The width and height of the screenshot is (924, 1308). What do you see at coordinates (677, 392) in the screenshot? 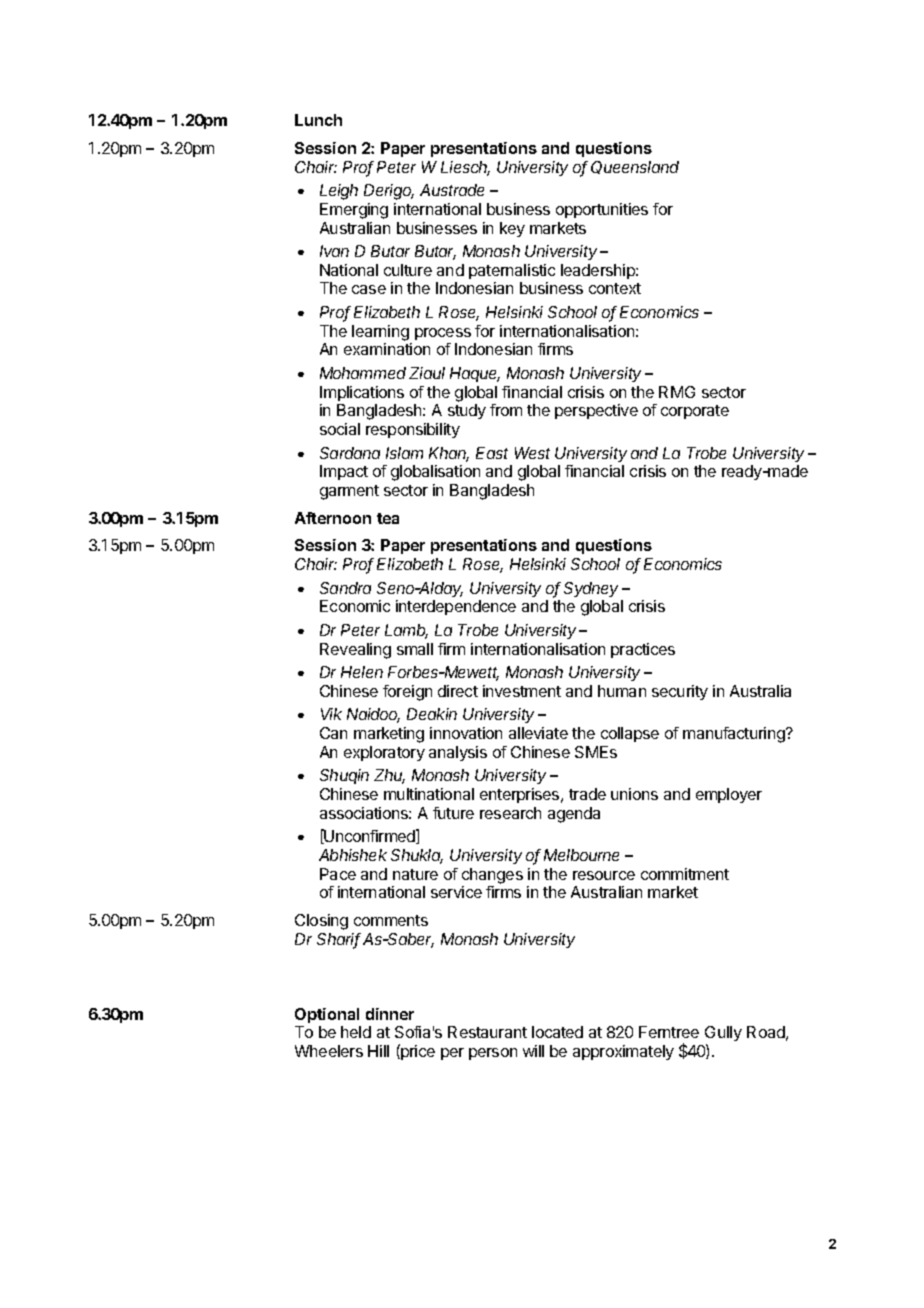
I see `RMG` at bounding box center [677, 392].
